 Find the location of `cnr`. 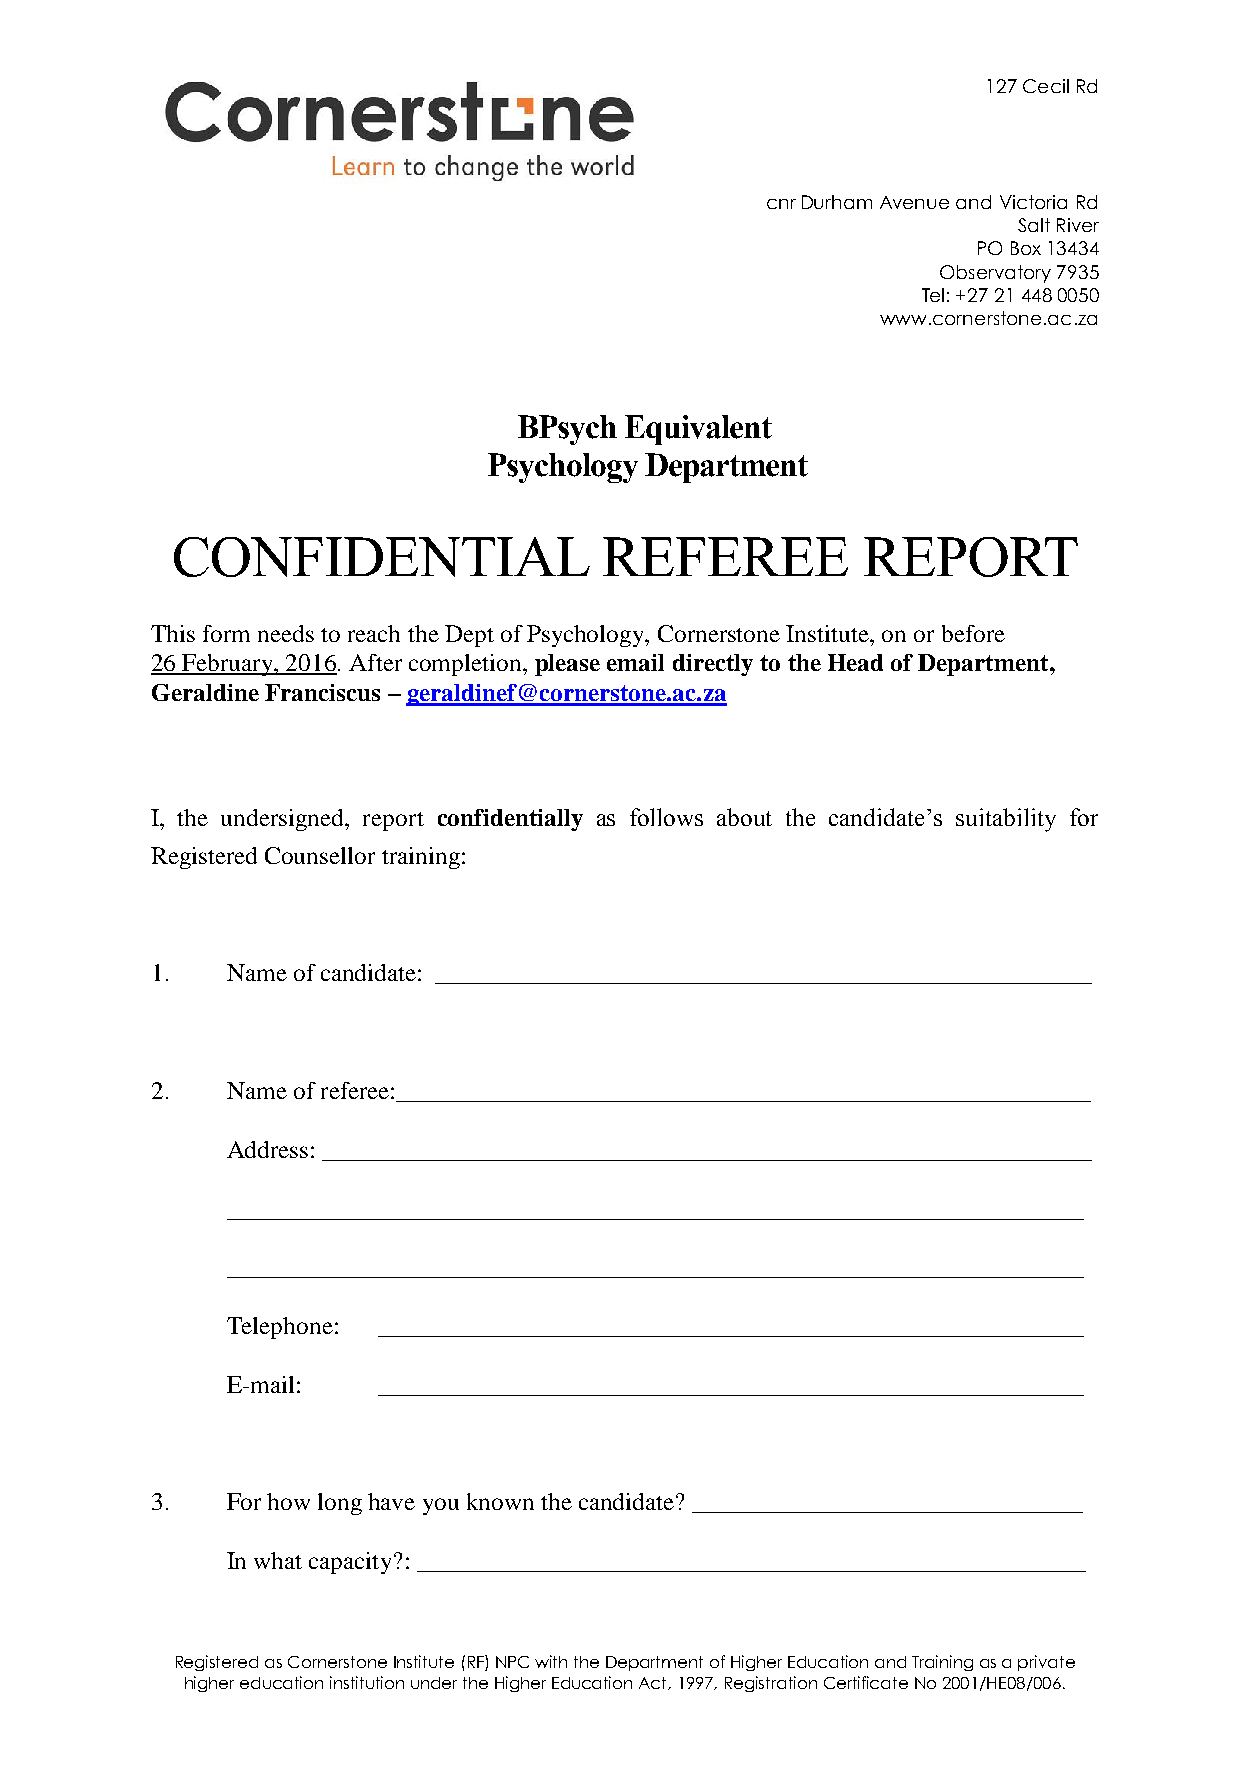

cnr is located at coordinates (781, 204).
